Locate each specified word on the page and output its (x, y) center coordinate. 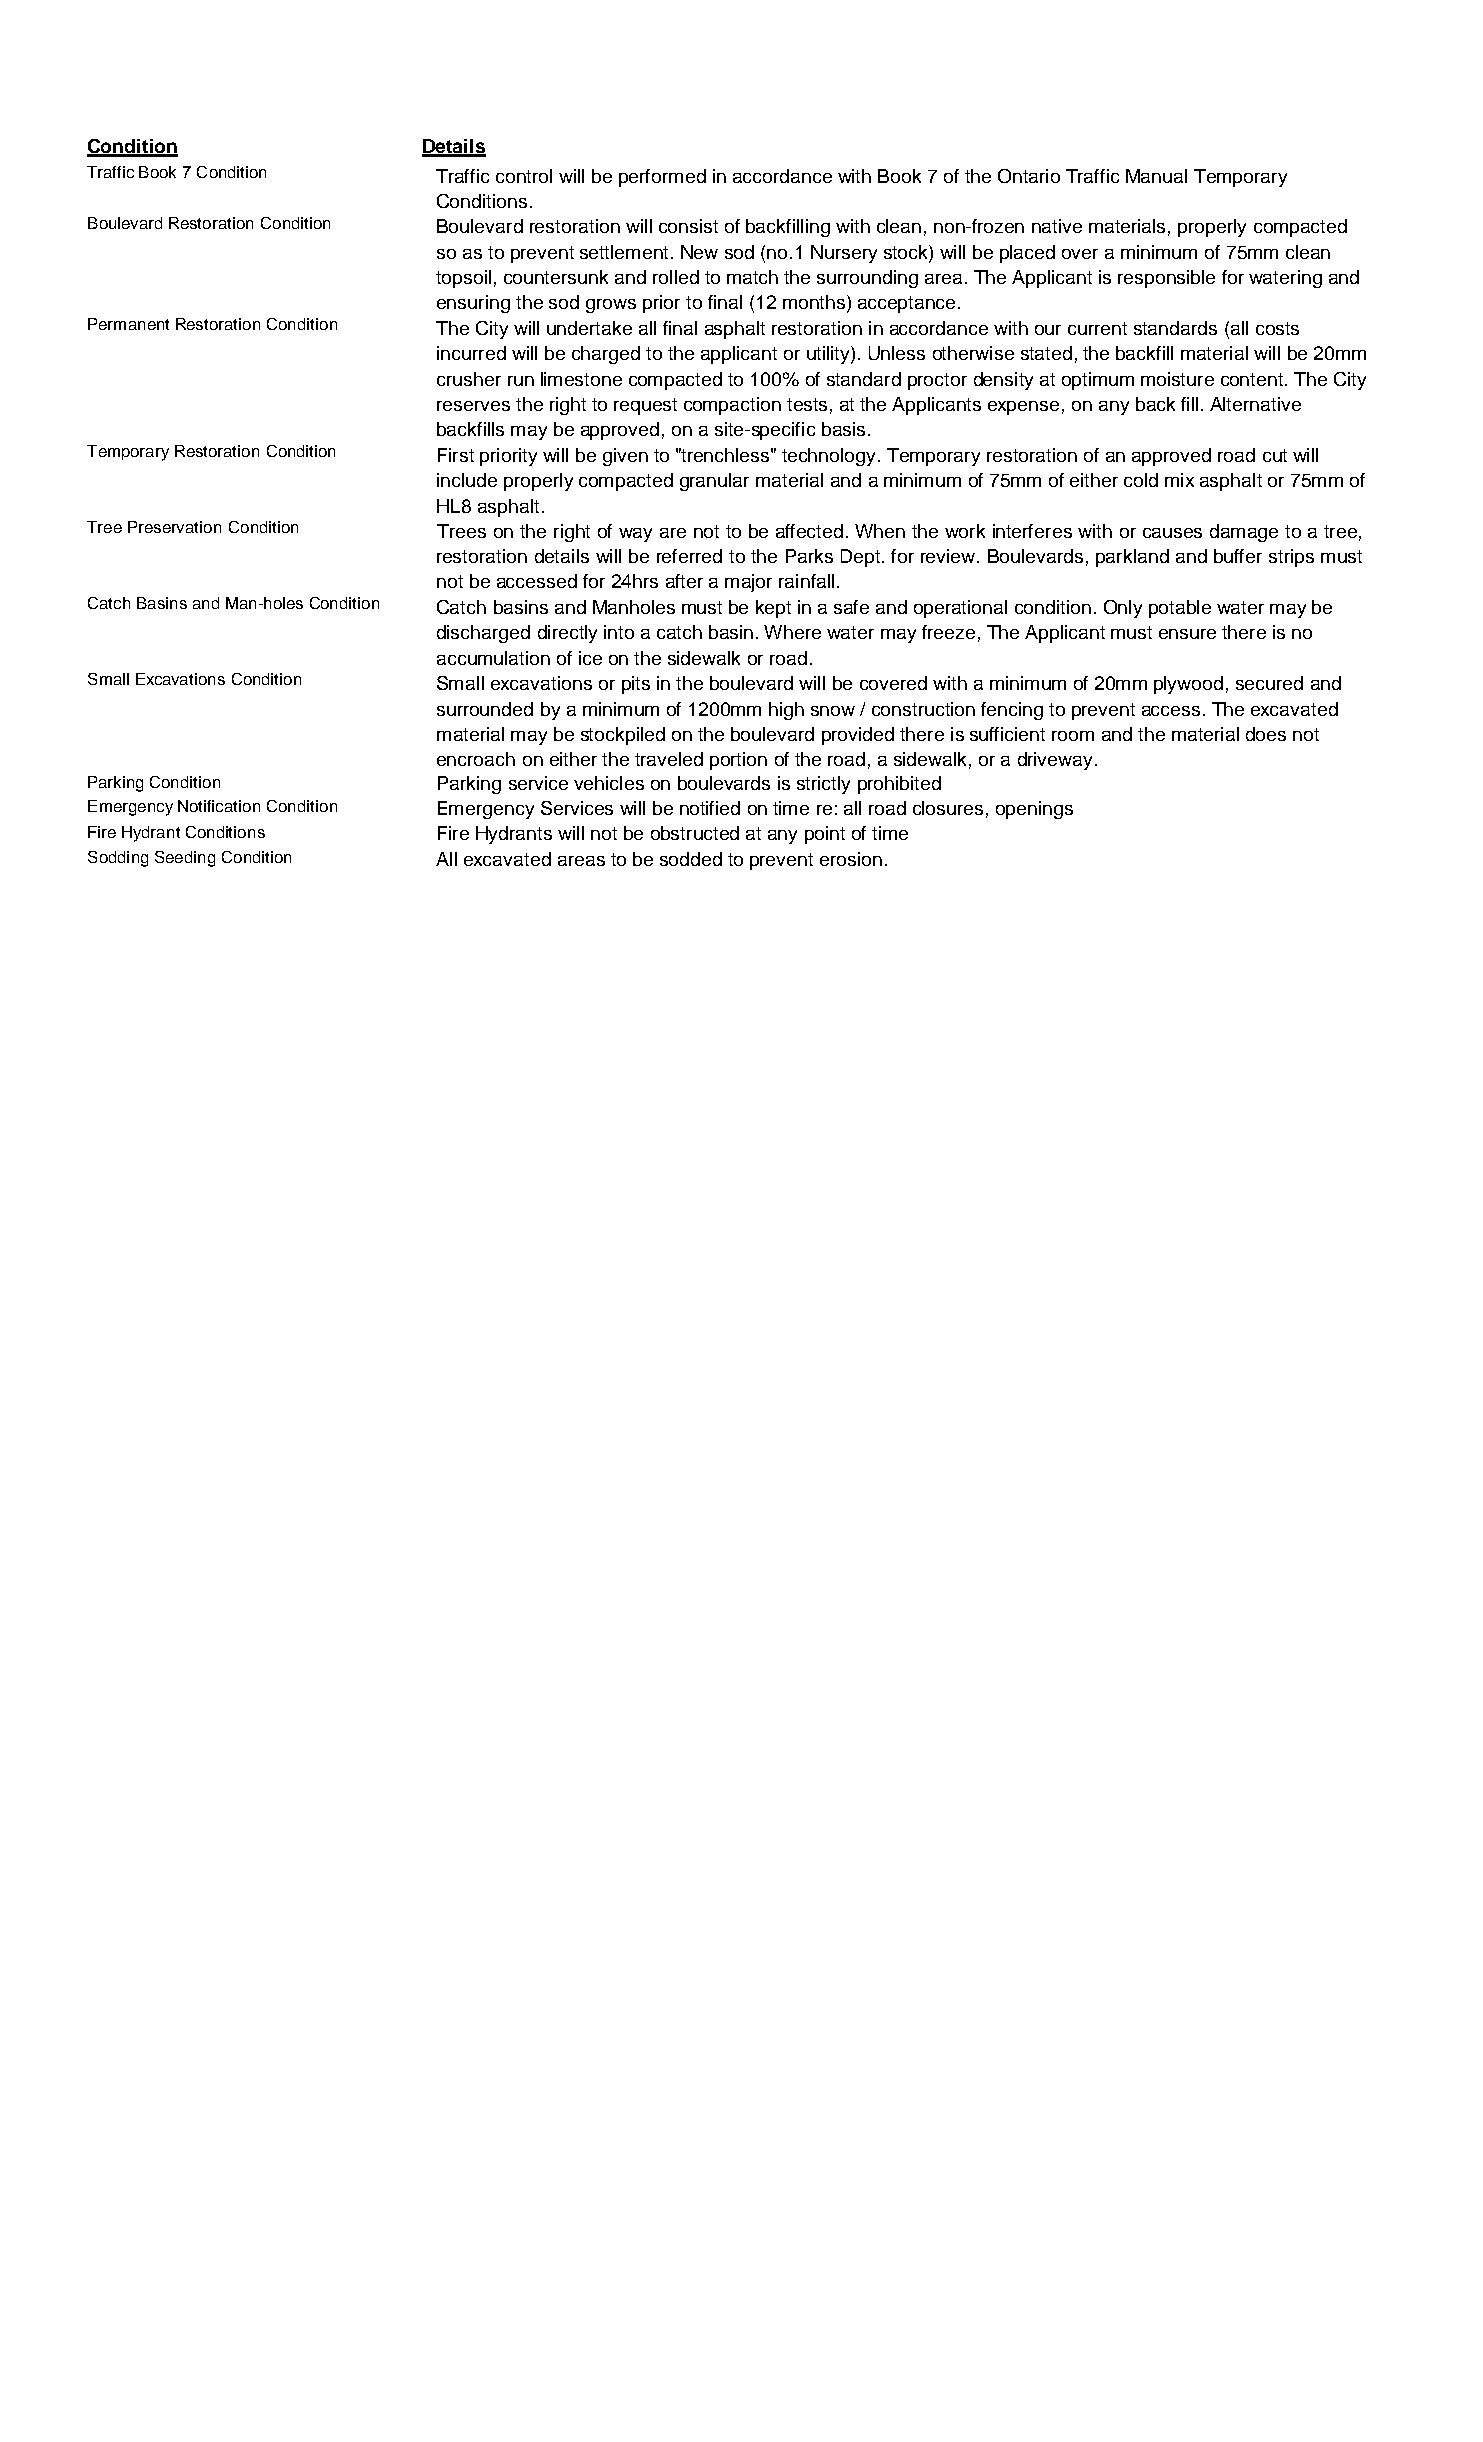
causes (1172, 533)
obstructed (695, 833)
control (524, 176)
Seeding (185, 859)
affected (809, 531)
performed (662, 178)
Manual (1156, 176)
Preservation (174, 527)
